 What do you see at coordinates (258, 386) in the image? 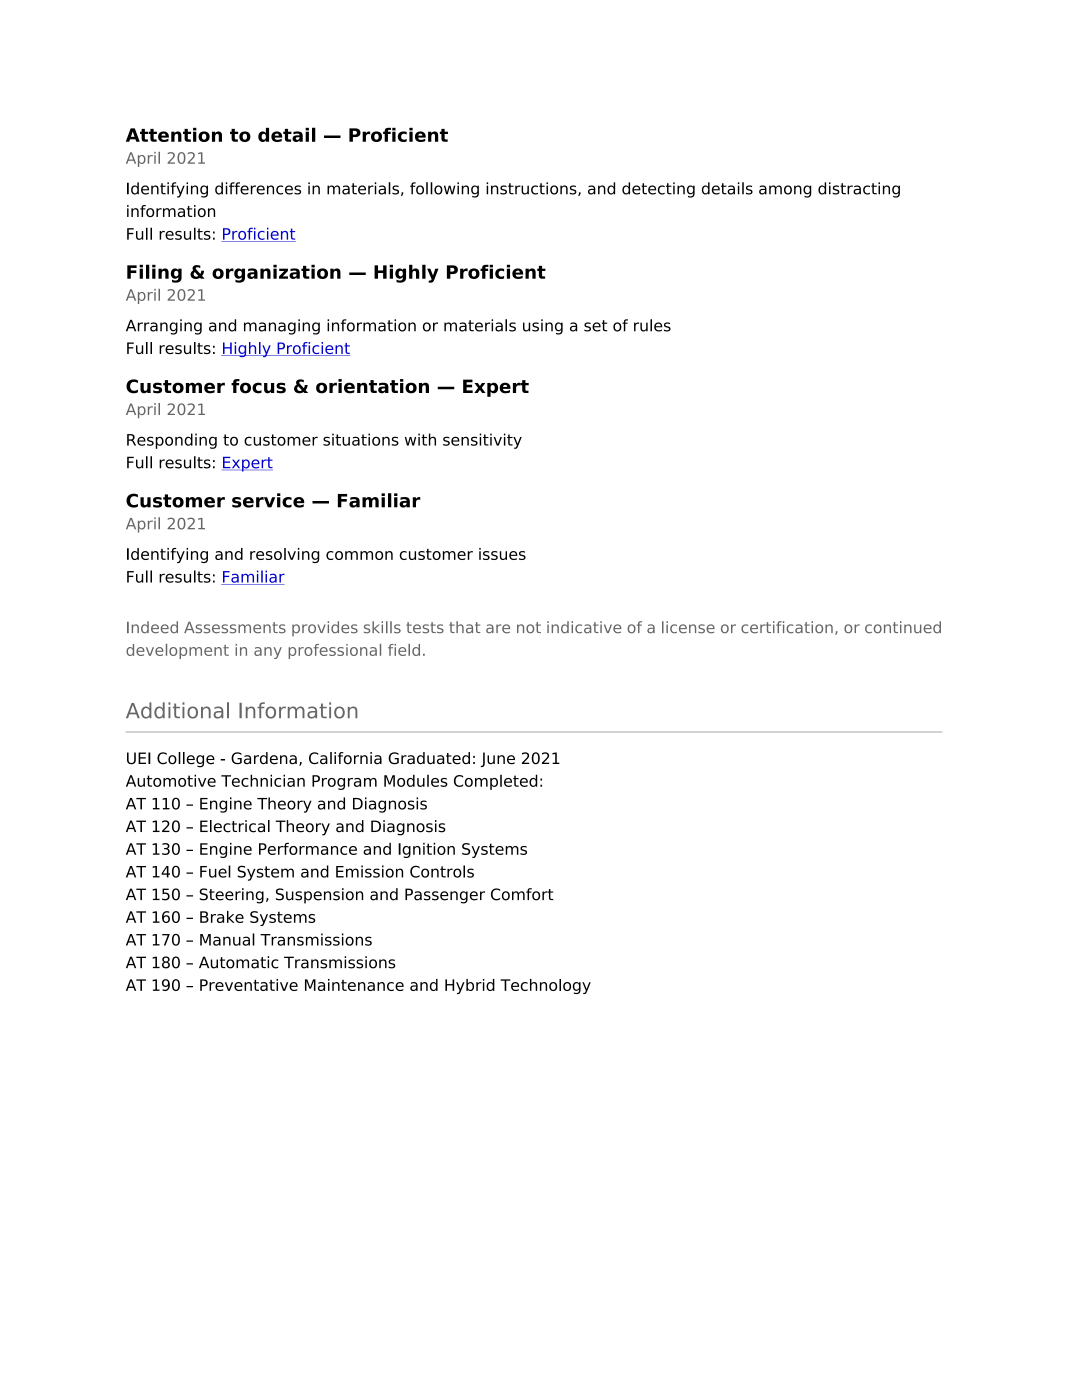
I see `focus` at bounding box center [258, 386].
